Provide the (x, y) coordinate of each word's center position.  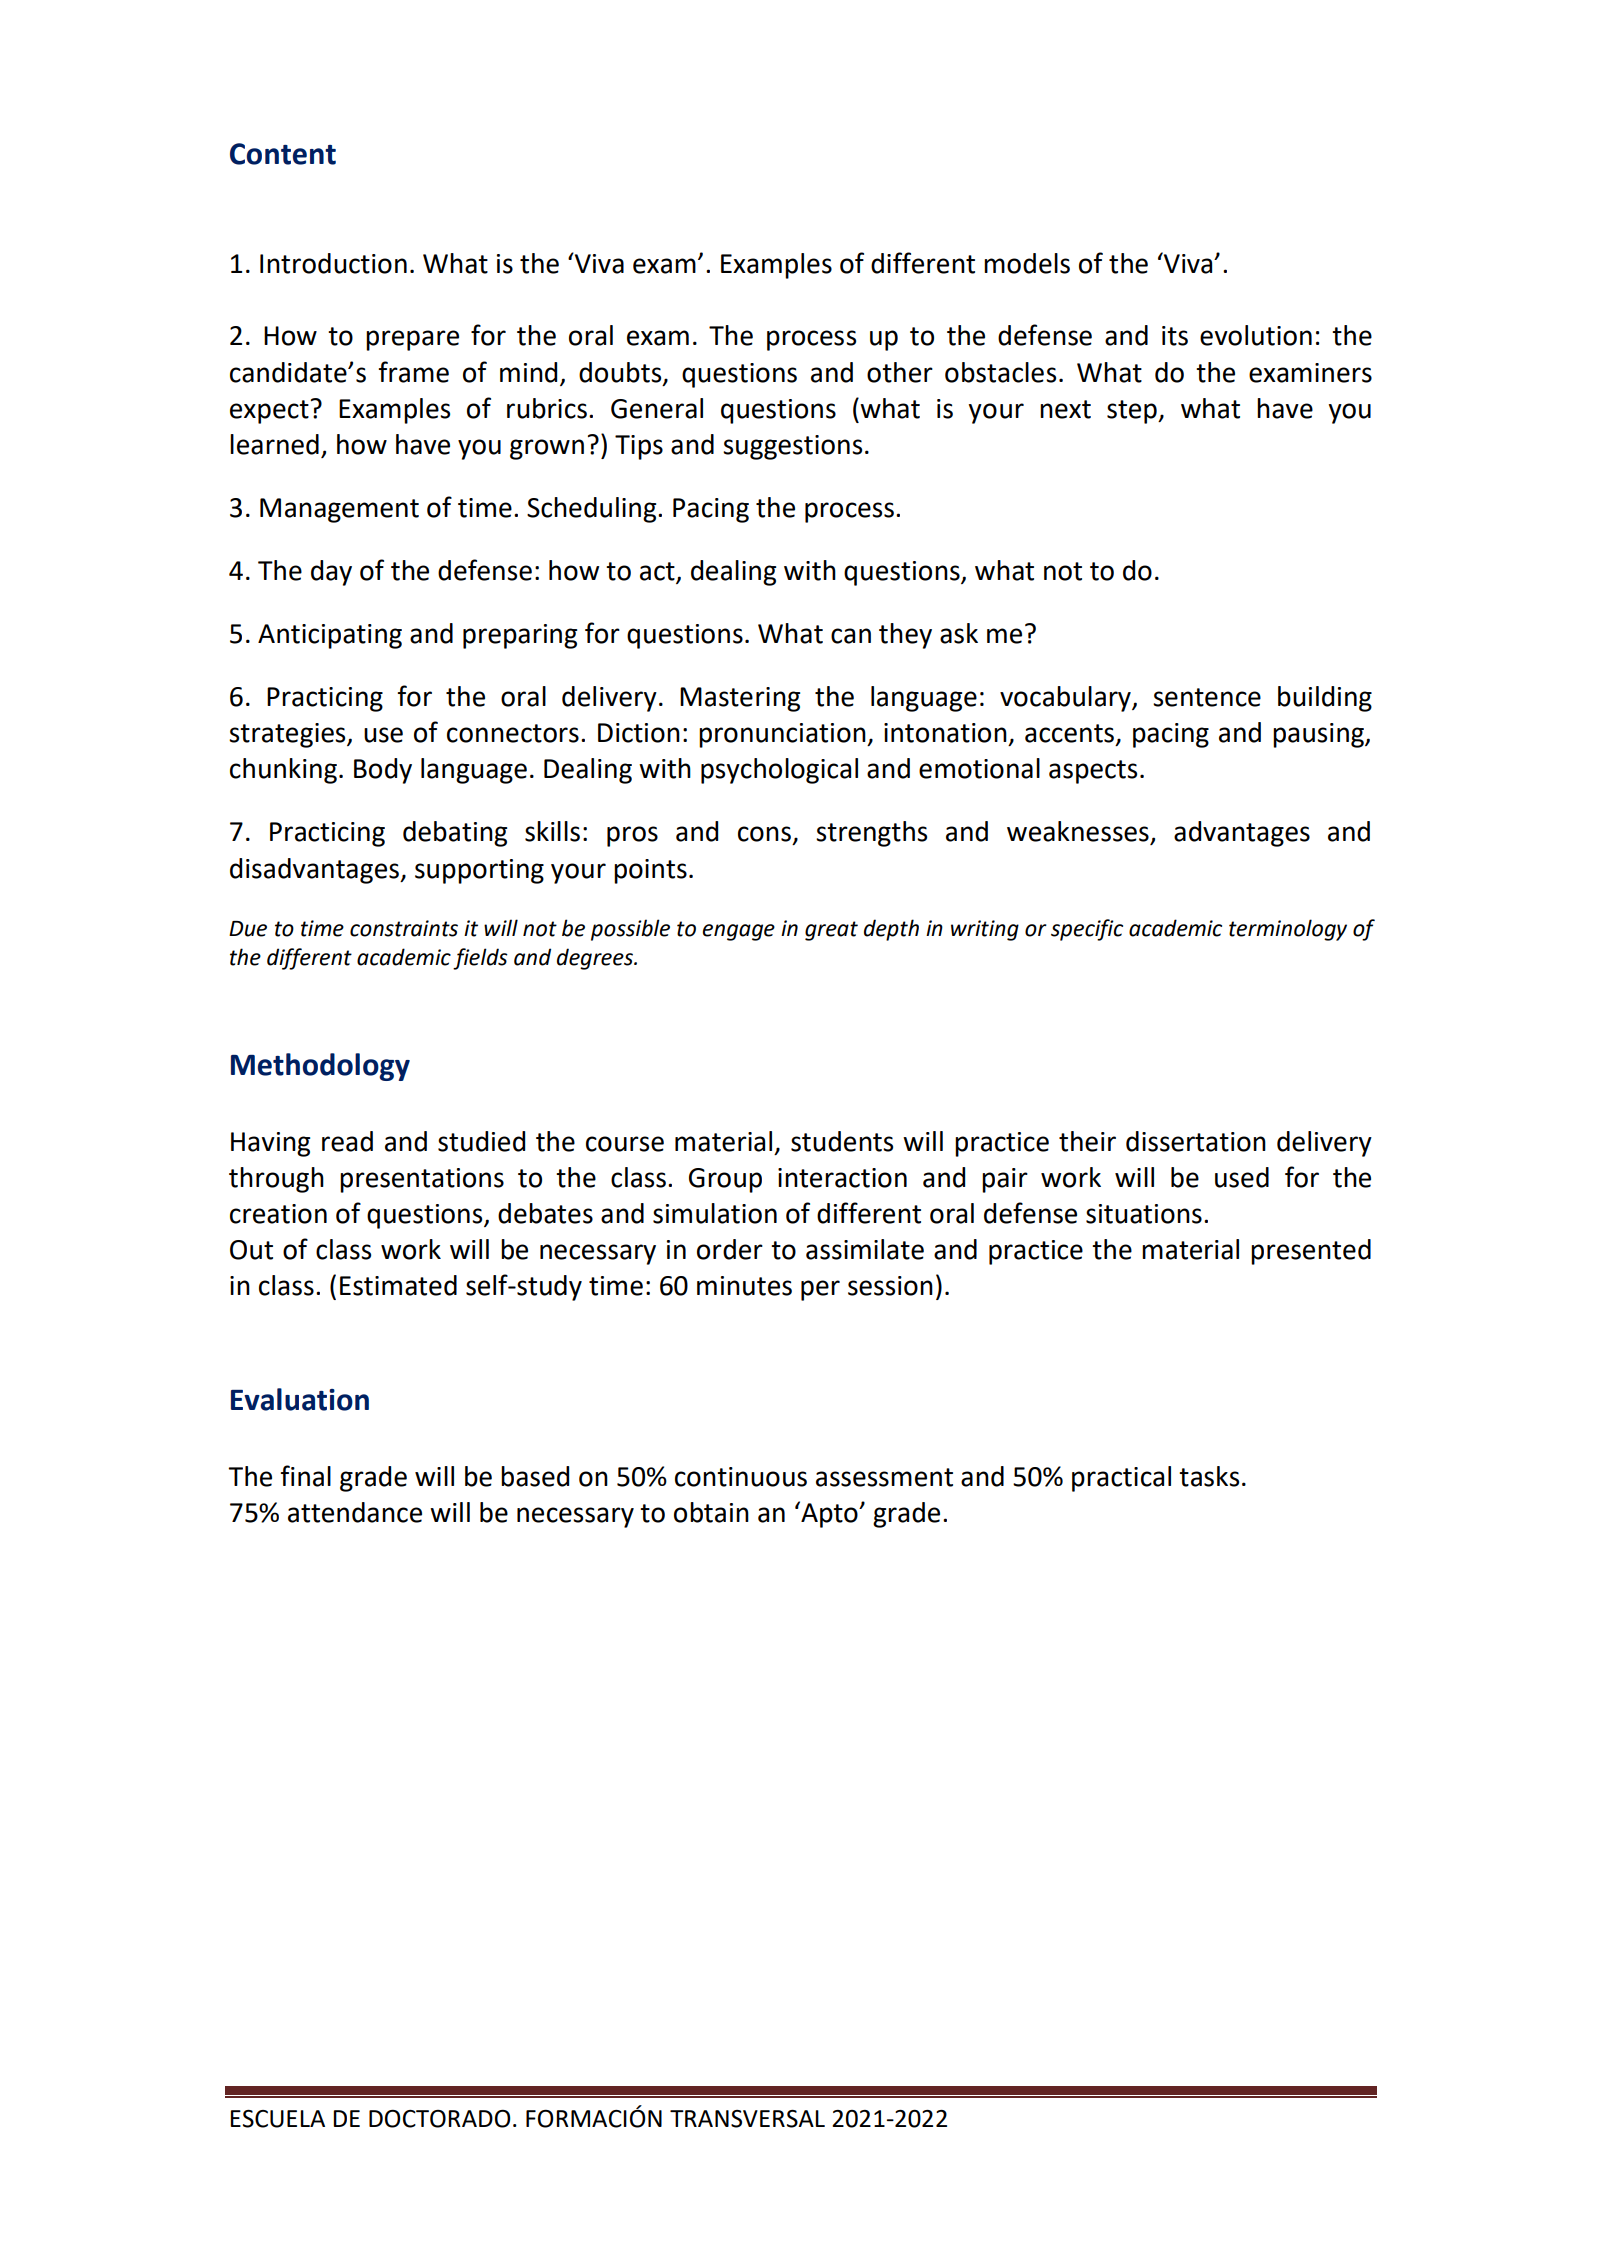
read (347, 1141)
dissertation (1196, 1141)
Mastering (740, 699)
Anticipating (330, 636)
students (842, 1141)
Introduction (333, 263)
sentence (1207, 697)
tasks (1209, 1476)
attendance (355, 1512)
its (1175, 336)
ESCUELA (277, 2119)
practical (1121, 1479)
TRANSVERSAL (747, 2119)
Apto (829, 1514)
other (900, 372)
